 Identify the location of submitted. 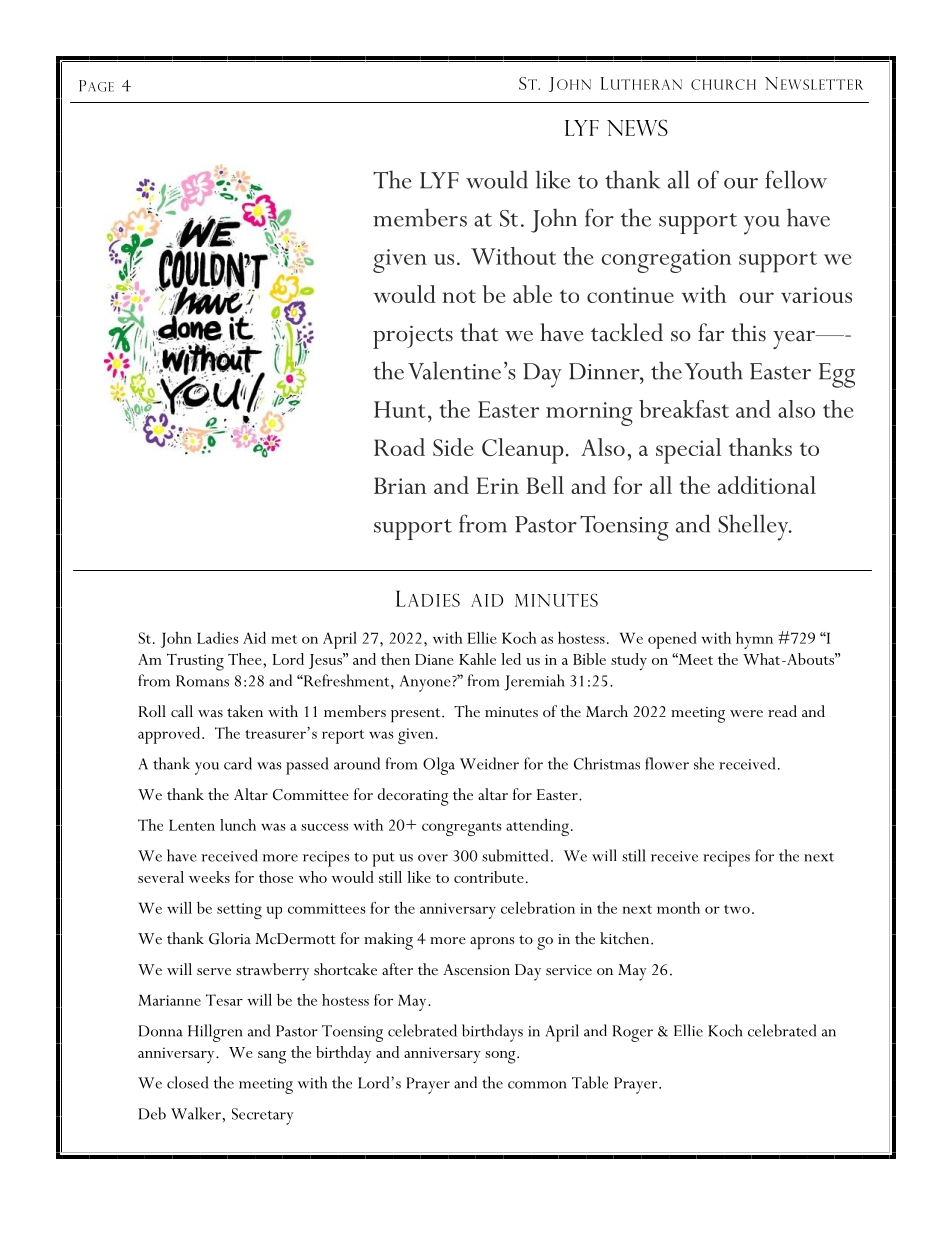
(515, 855).
